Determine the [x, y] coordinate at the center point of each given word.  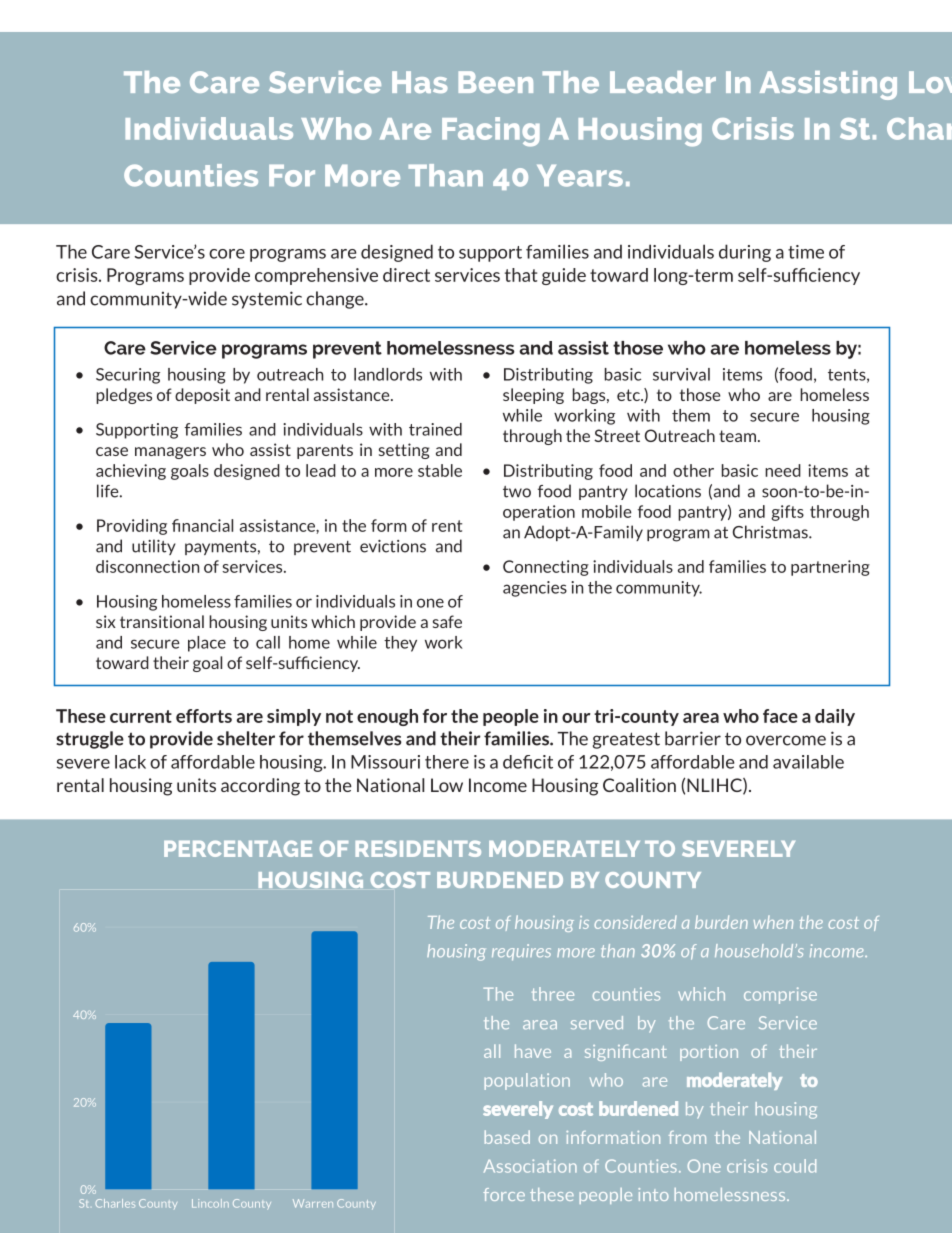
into [653, 1194]
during [745, 253]
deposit [202, 396]
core [227, 254]
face [780, 716]
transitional [162, 621]
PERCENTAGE [238, 848]
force [504, 1194]
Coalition [639, 785]
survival [681, 374]
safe [447, 621]
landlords [388, 374]
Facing [491, 132]
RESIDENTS [418, 848]
